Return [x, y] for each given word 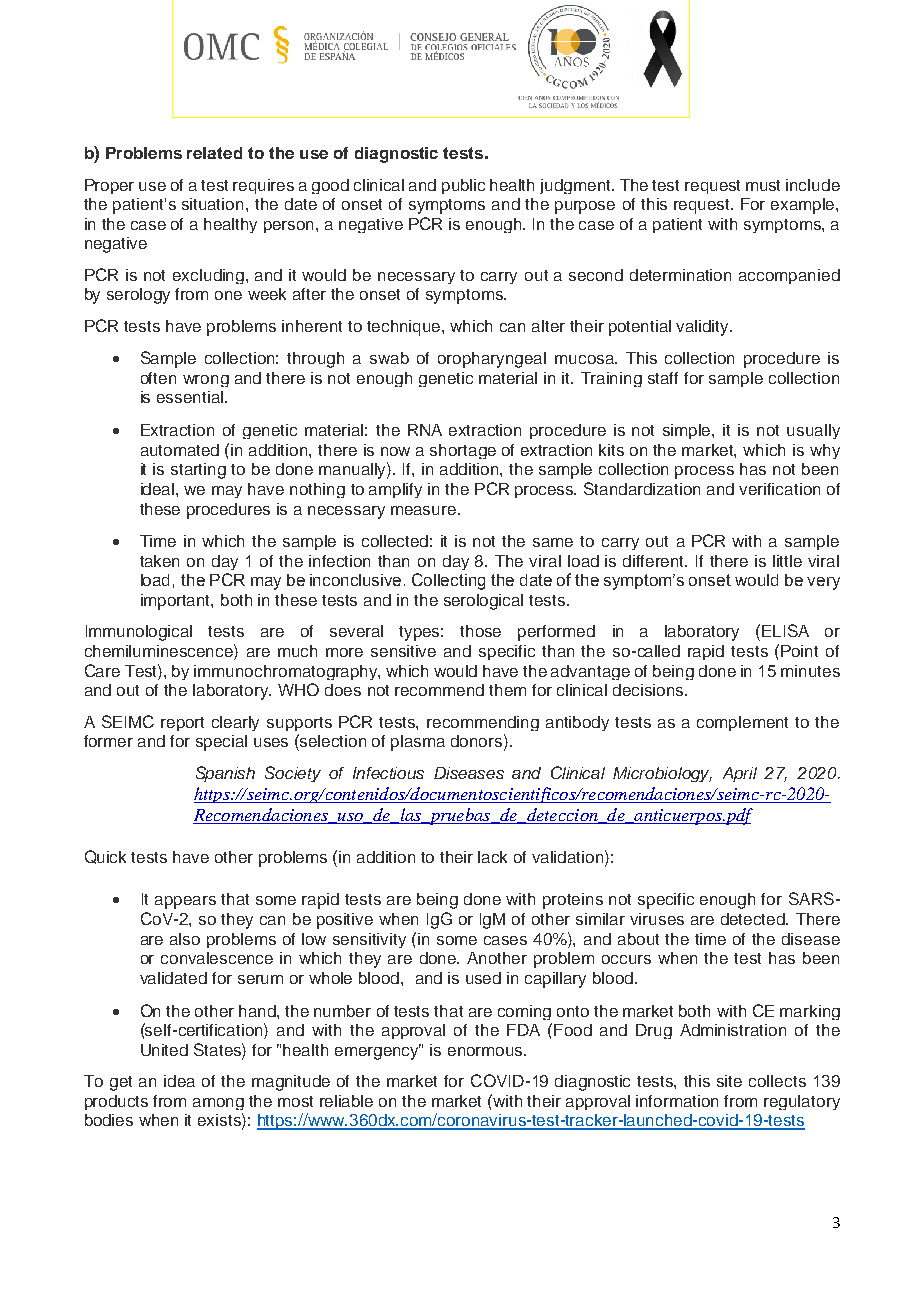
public [463, 186]
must [763, 185]
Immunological [139, 633]
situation [212, 204]
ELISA [785, 630]
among [218, 1104]
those [480, 631]
